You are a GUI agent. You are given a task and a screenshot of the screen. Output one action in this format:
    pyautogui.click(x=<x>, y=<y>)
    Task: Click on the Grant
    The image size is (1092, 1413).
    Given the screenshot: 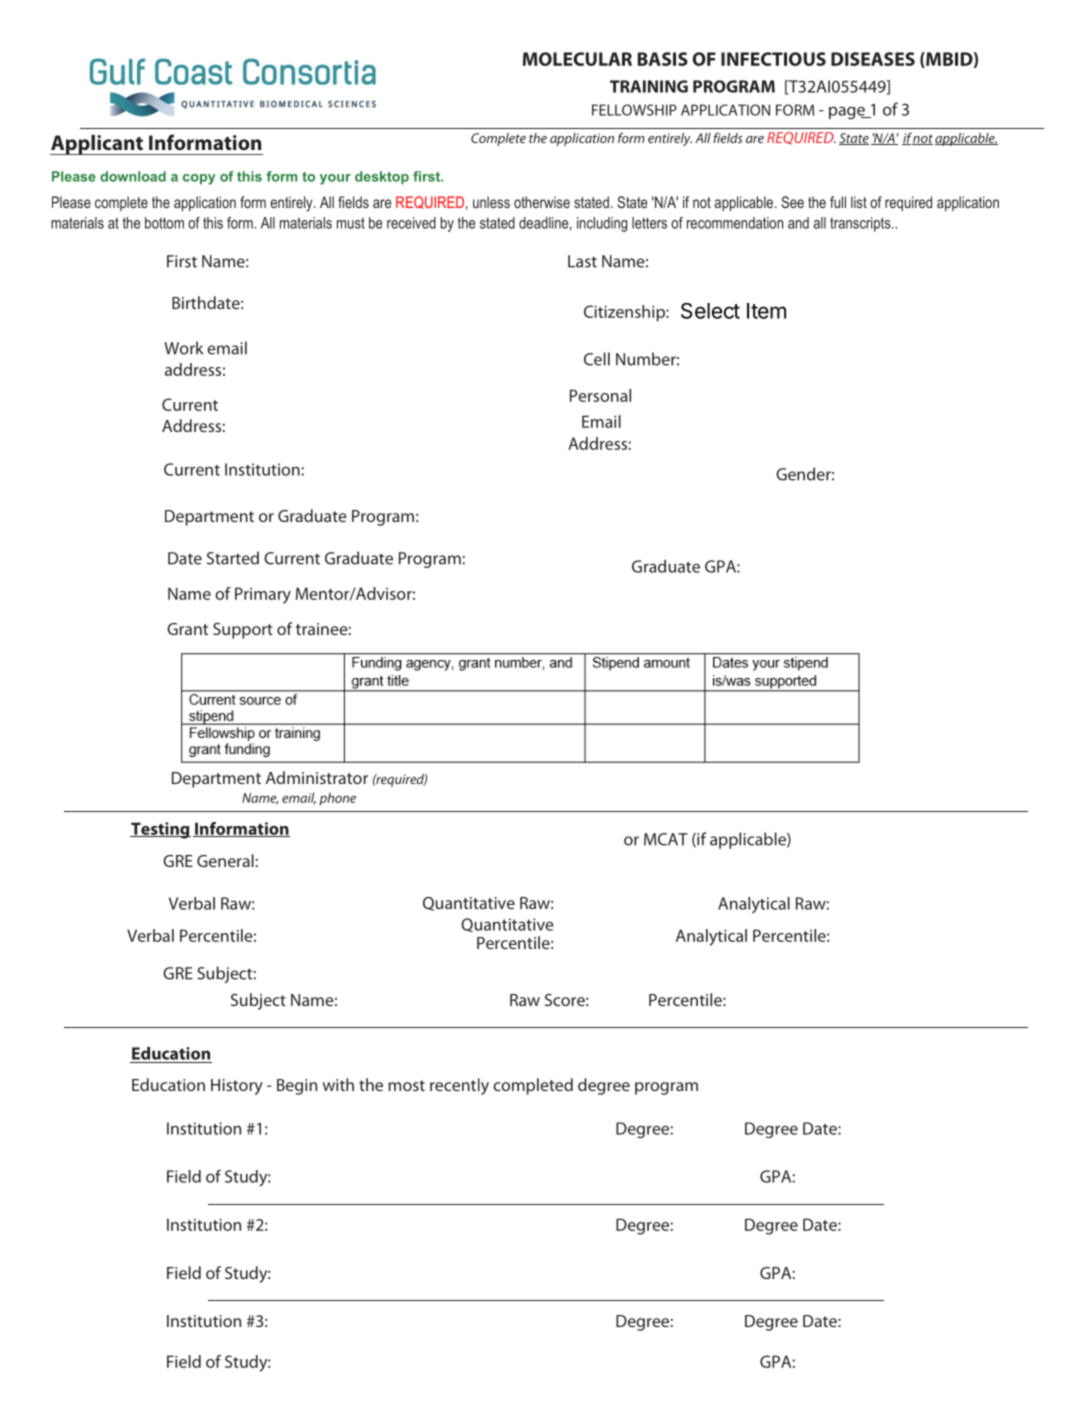 What is the action you would take?
    pyautogui.click(x=187, y=629)
